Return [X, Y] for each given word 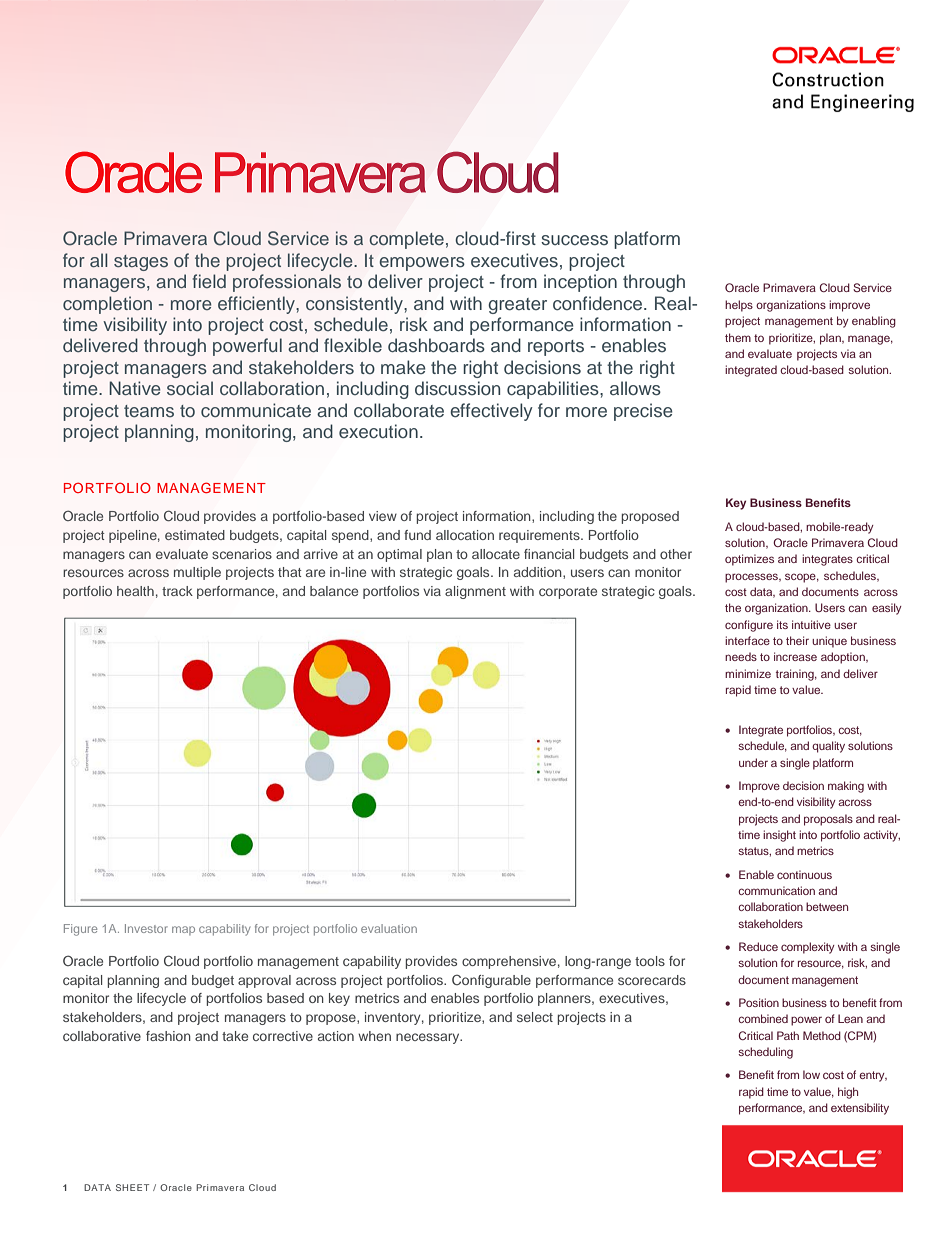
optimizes [749, 560]
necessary [429, 1038]
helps [739, 306]
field [209, 281]
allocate [496, 554]
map [183, 930]
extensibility [860, 1109]
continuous [804, 874]
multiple [197, 573]
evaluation [389, 928]
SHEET [132, 1187]
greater [517, 306]
